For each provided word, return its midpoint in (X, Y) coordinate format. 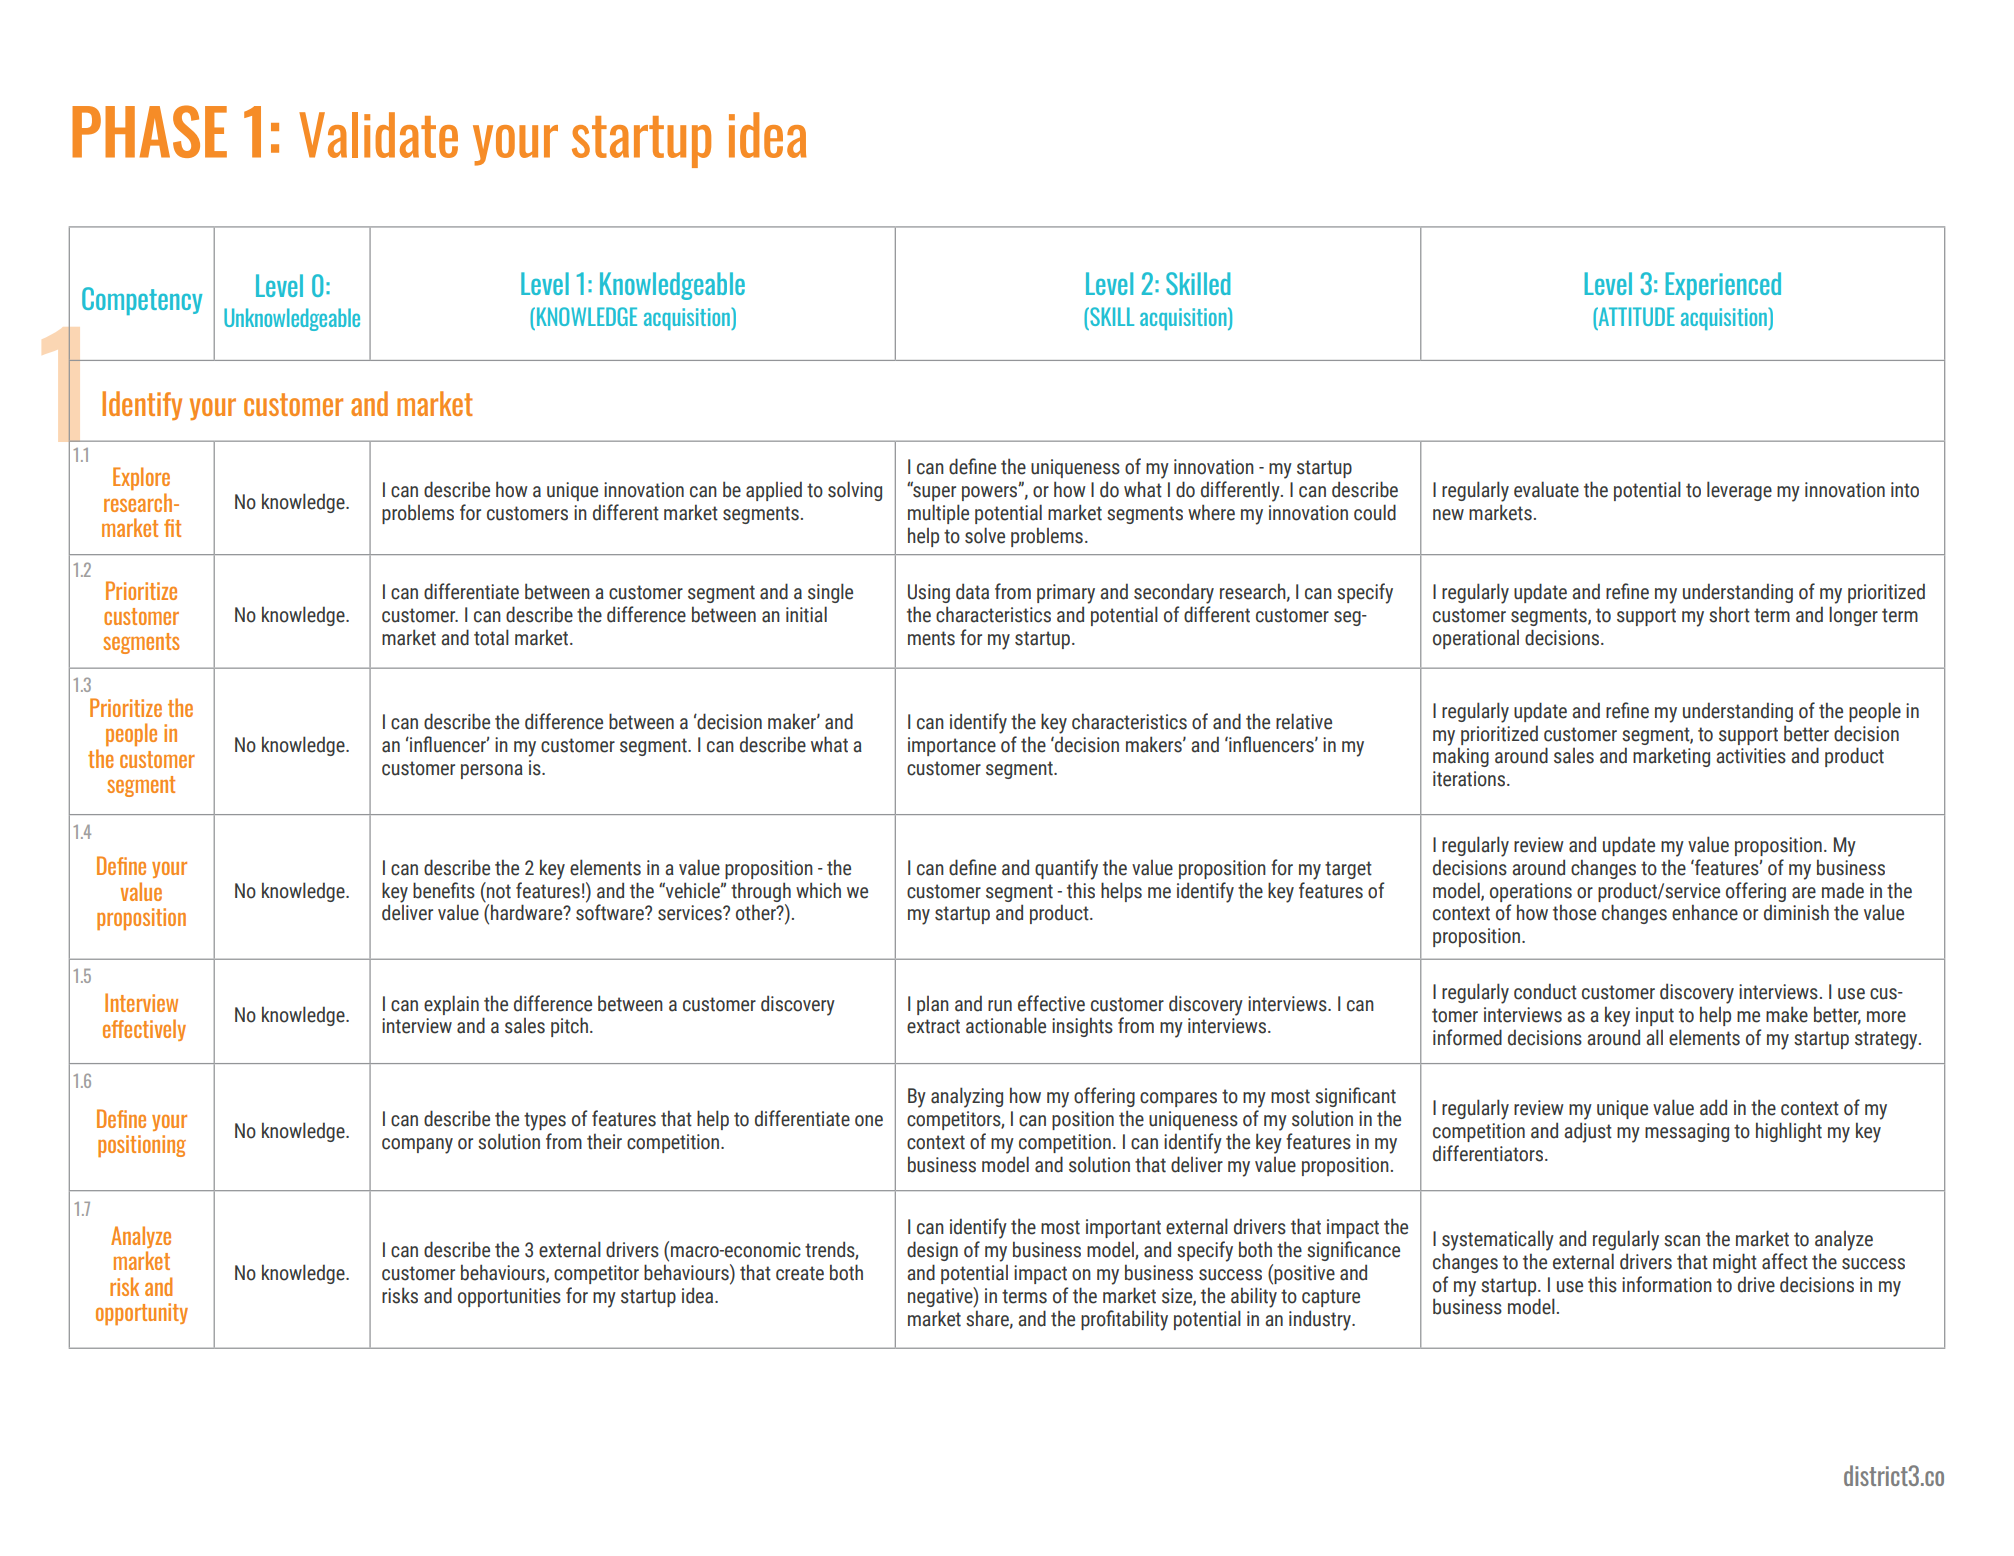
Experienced (1723, 286)
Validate (378, 135)
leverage (1739, 491)
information (1667, 1284)
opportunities (509, 1297)
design (932, 1251)
